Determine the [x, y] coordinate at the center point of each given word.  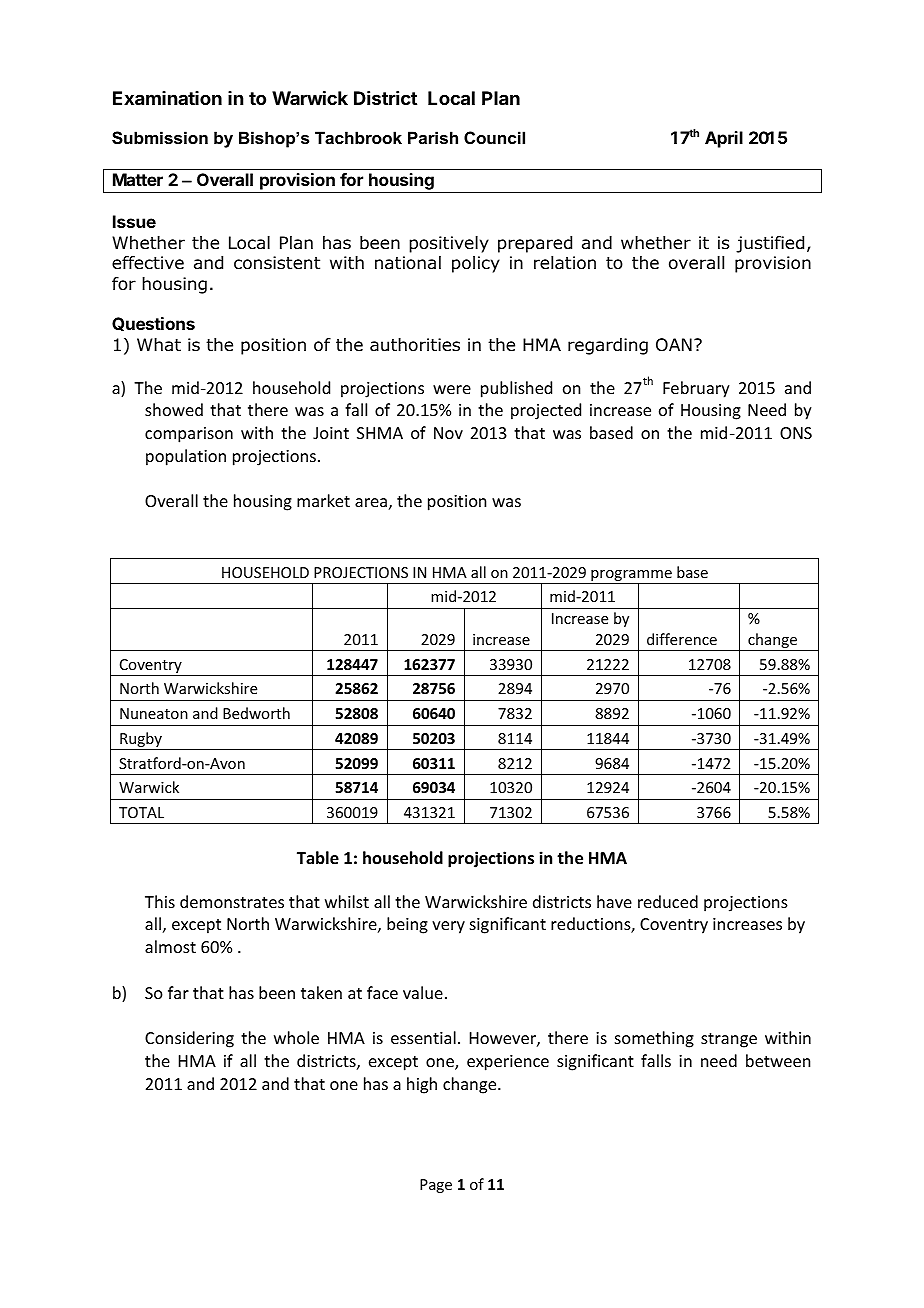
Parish [433, 137]
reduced [668, 901]
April [724, 139]
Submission [160, 138]
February [696, 389]
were [452, 389]
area [371, 502]
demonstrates [232, 901]
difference [682, 639]
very [448, 927]
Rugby [141, 741]
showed [174, 409]
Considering [189, 1039]
